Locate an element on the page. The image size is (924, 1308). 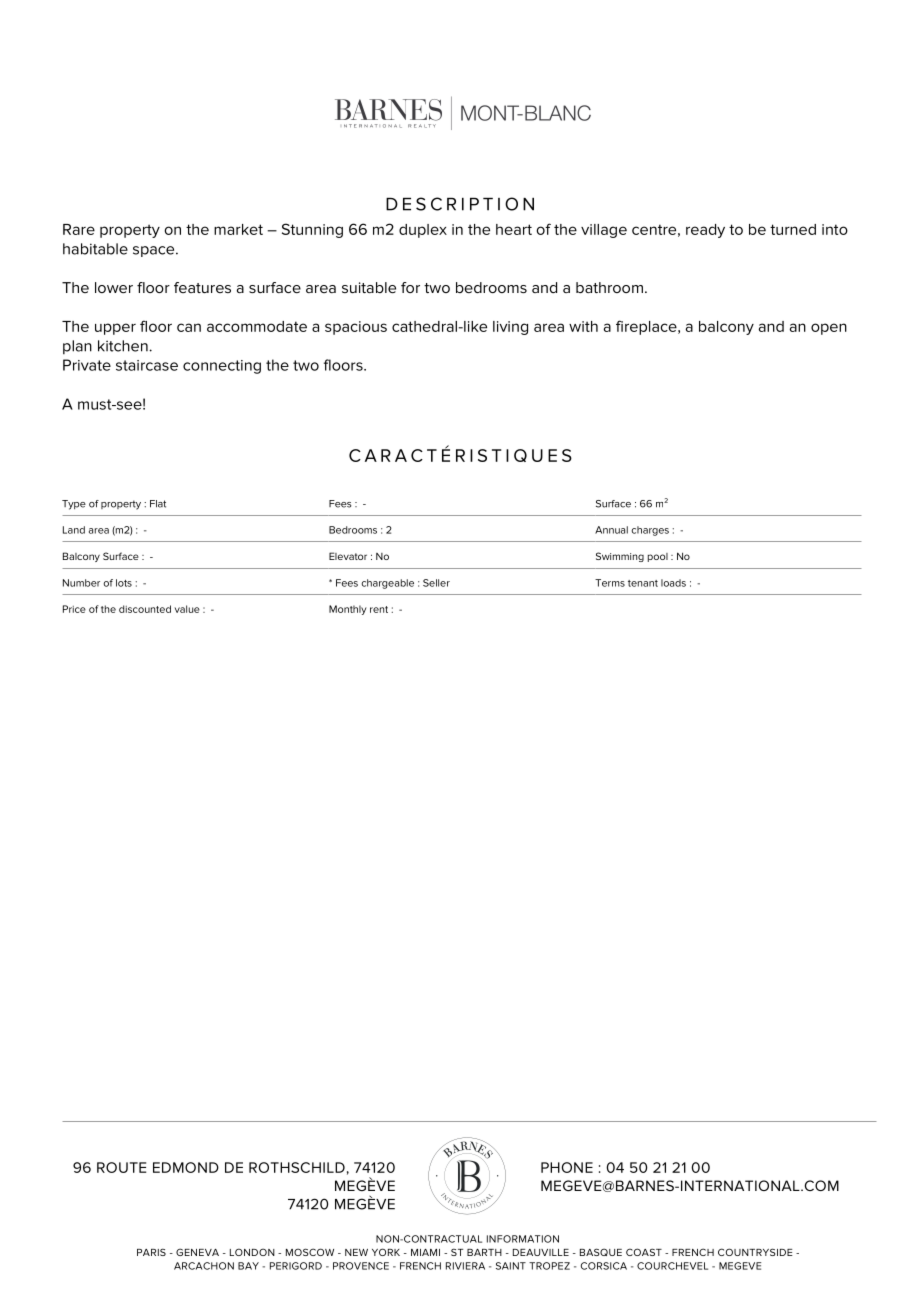
PHONE is located at coordinates (567, 1167).
